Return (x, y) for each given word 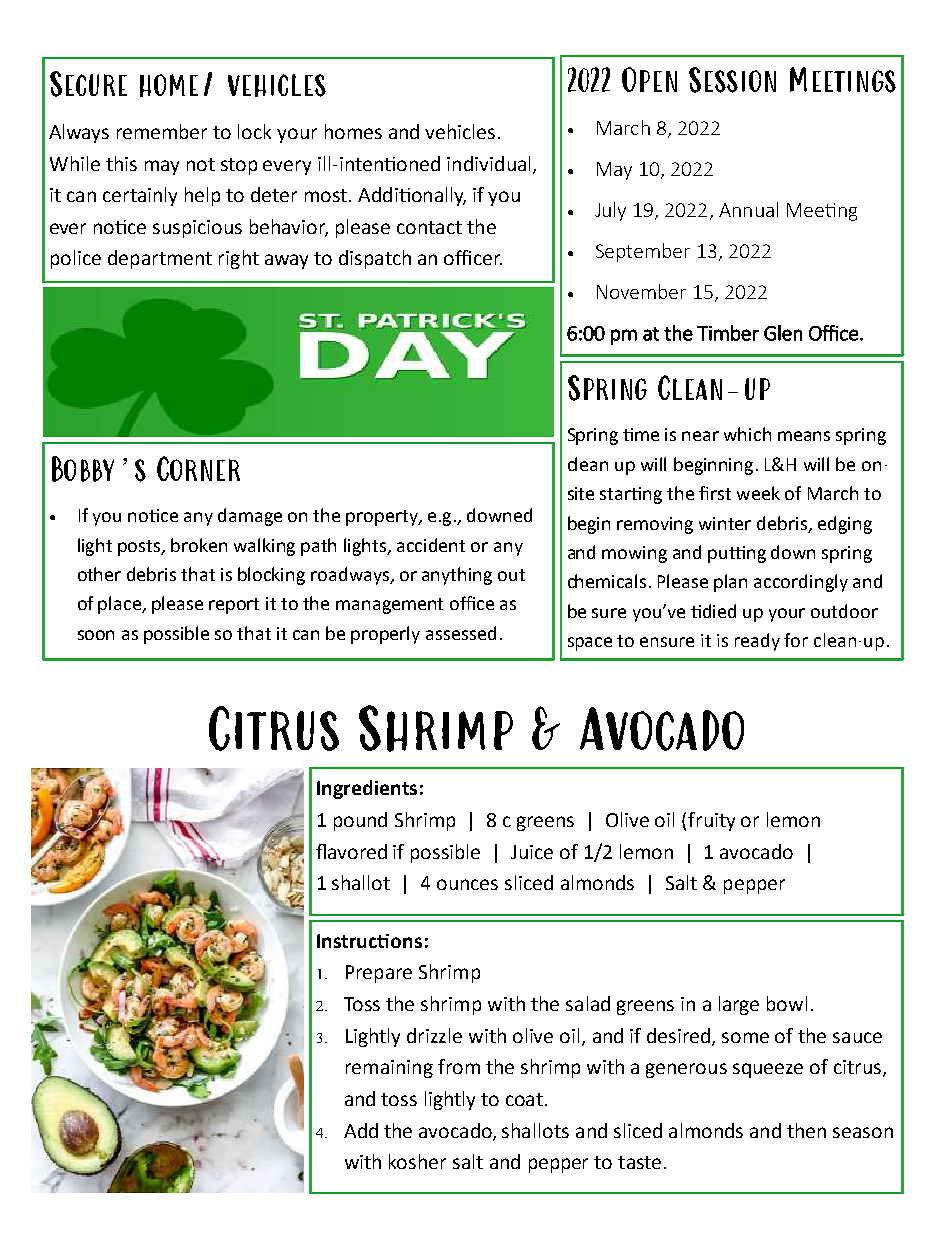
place (120, 605)
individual (488, 163)
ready (757, 642)
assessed (461, 633)
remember (162, 131)
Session (732, 80)
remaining (389, 1069)
